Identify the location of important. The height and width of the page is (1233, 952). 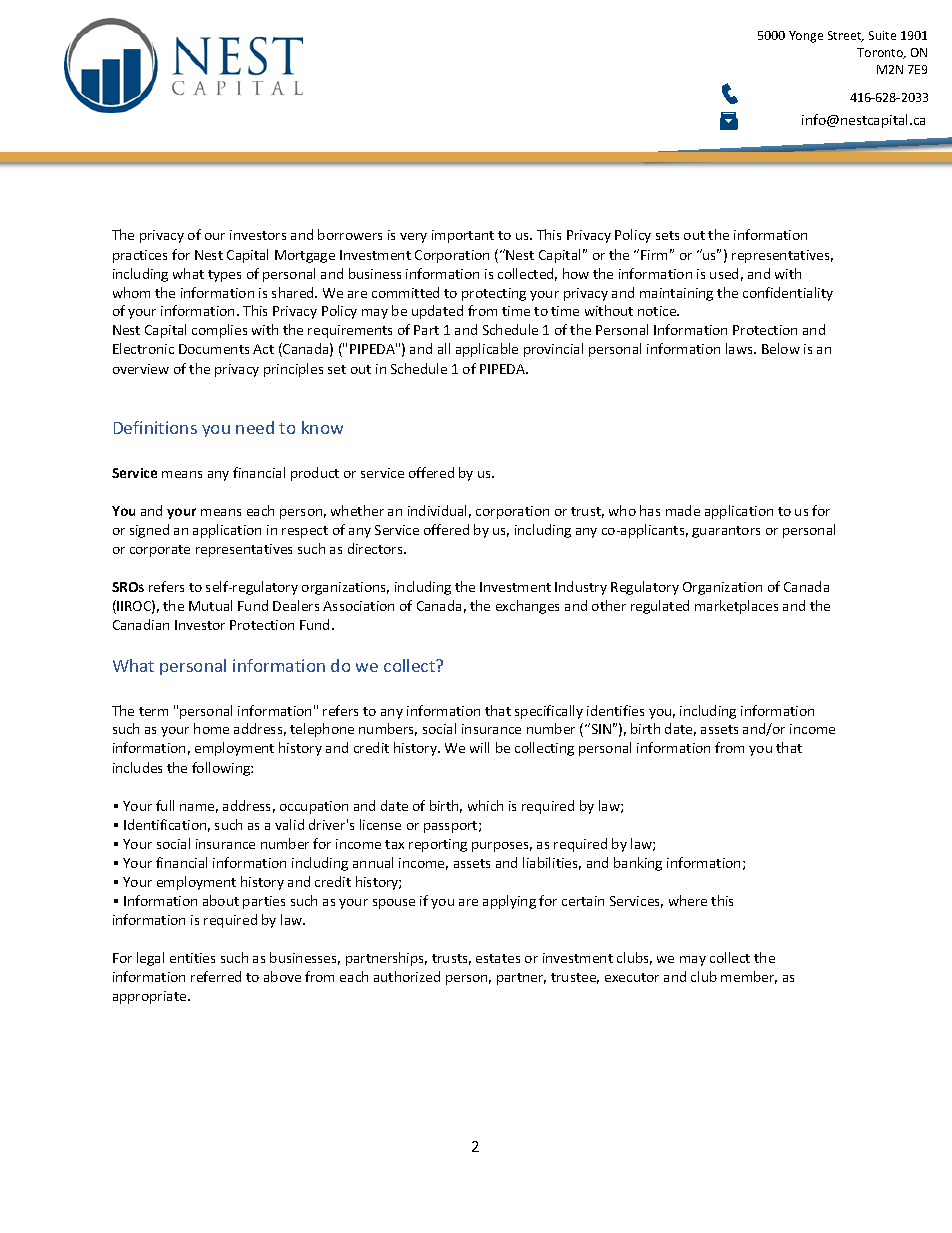
(463, 236).
